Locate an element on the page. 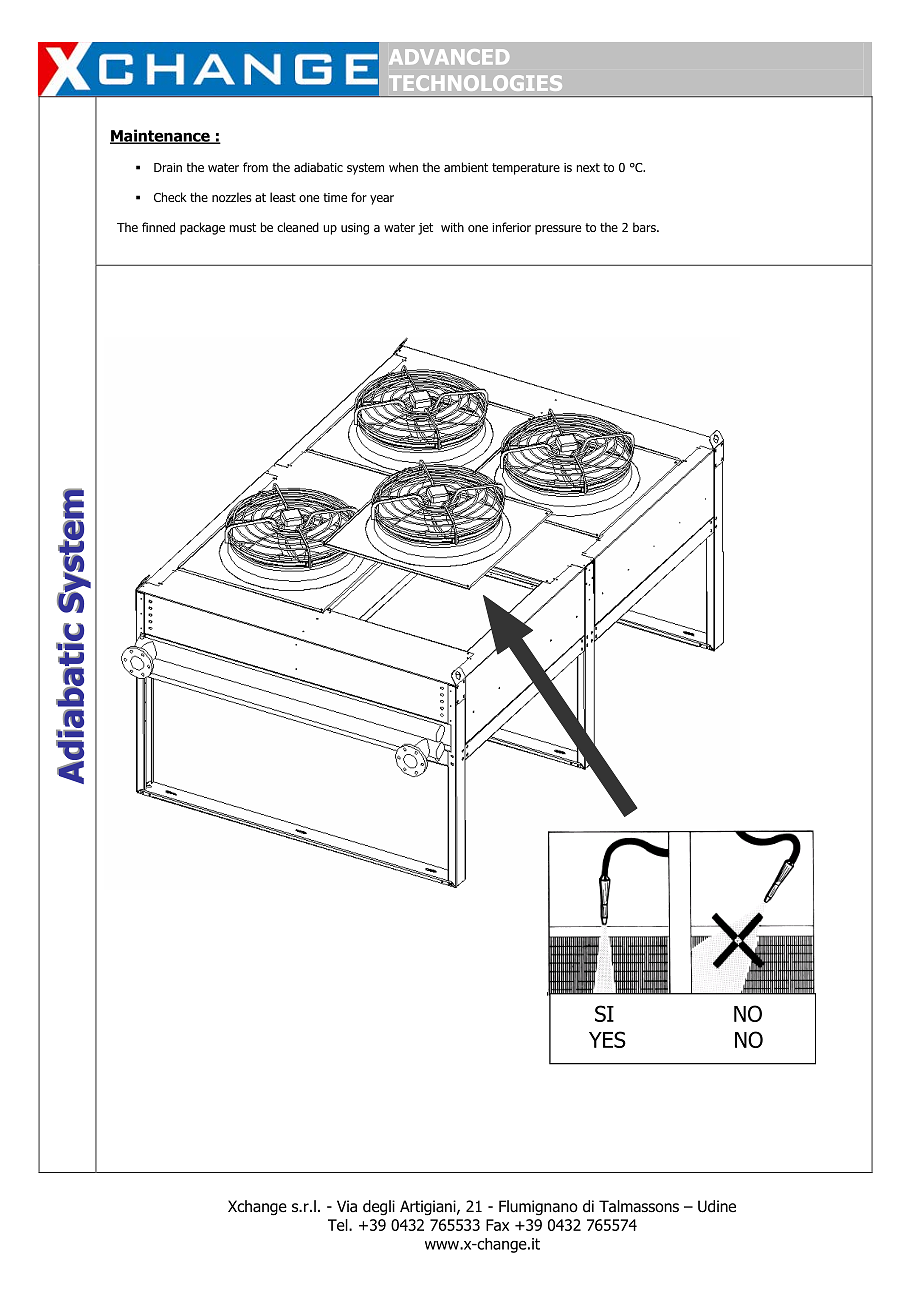  degli is located at coordinates (379, 1208).
